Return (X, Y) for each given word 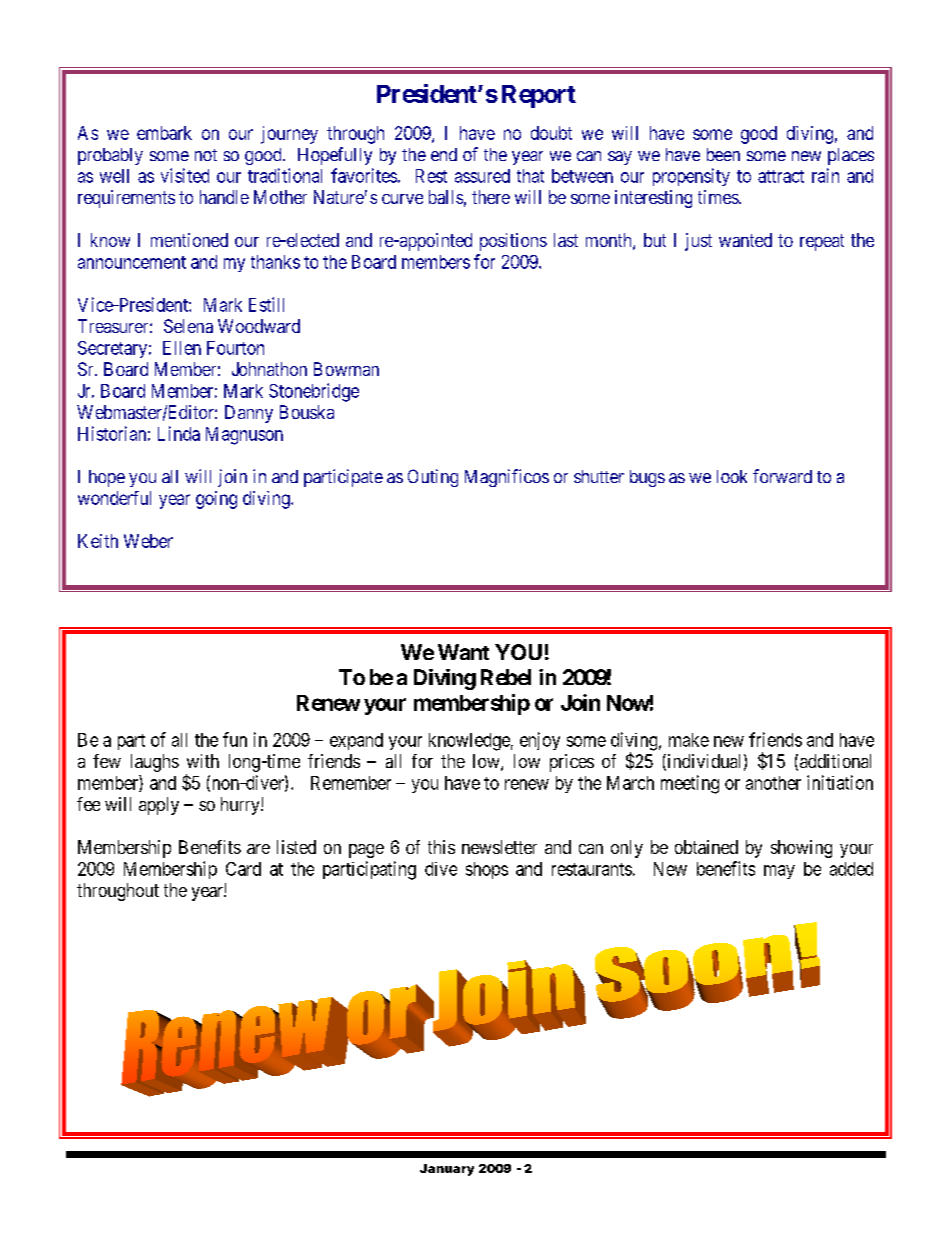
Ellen (182, 348)
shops (487, 870)
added (851, 869)
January (447, 1170)
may (779, 872)
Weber (148, 541)
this (441, 847)
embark (164, 133)
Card (243, 869)
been (723, 154)
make (689, 740)
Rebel (506, 677)
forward (782, 476)
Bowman (346, 369)
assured (482, 176)
